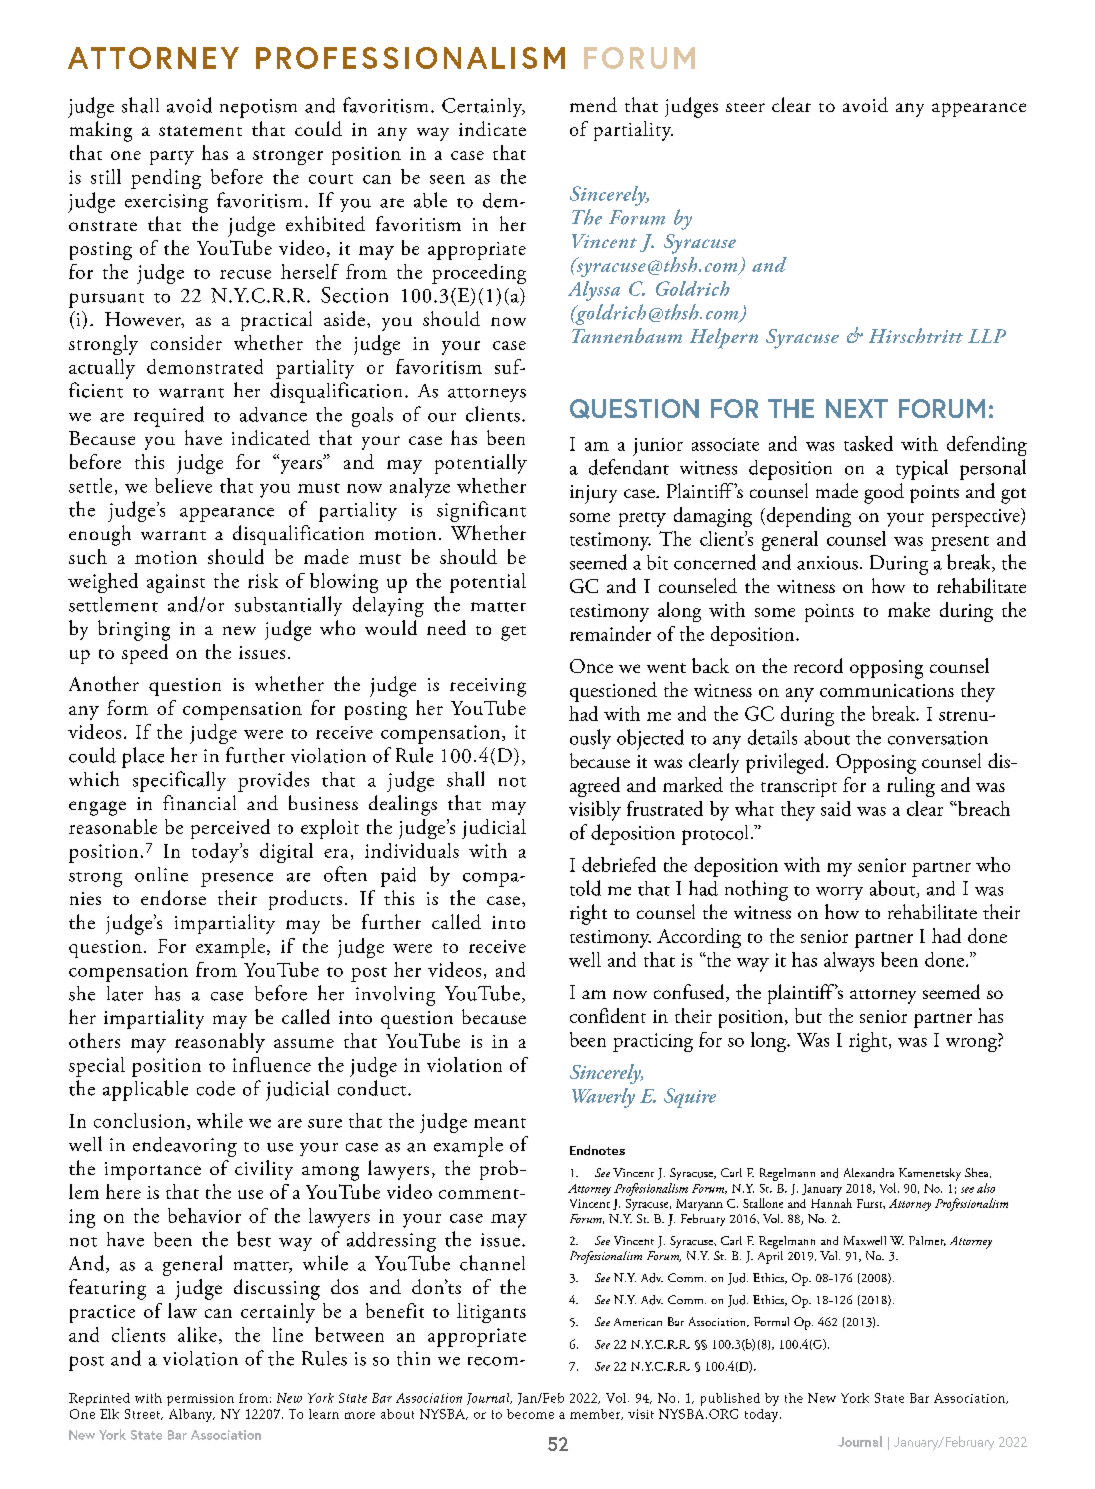  Describe the element at coordinates (447, 179) in the screenshot. I see `seen` at that location.
